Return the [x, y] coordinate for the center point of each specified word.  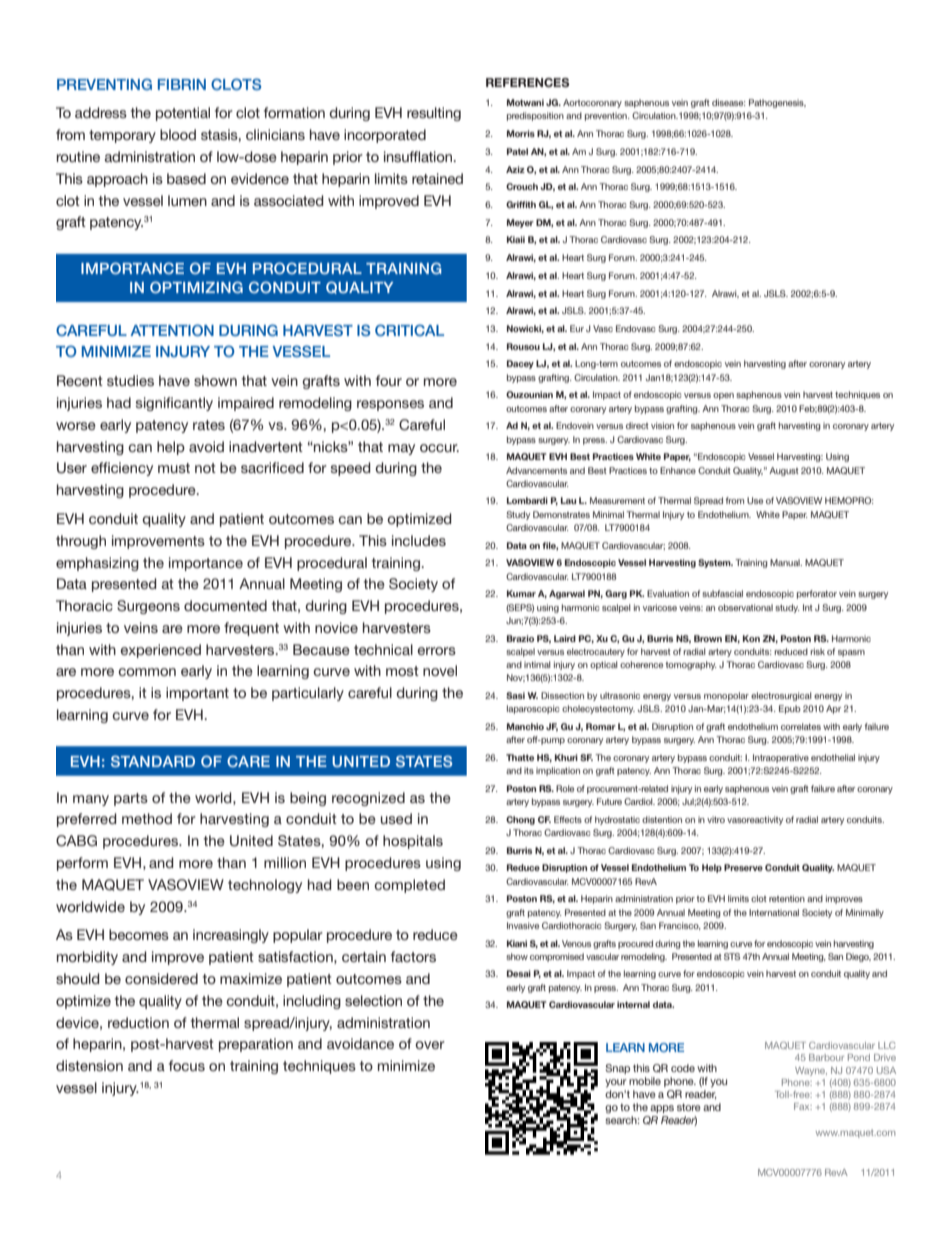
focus [187, 1065]
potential [183, 114]
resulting [434, 114]
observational [745, 607]
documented [225, 605]
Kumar [521, 593]
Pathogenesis [777, 103]
